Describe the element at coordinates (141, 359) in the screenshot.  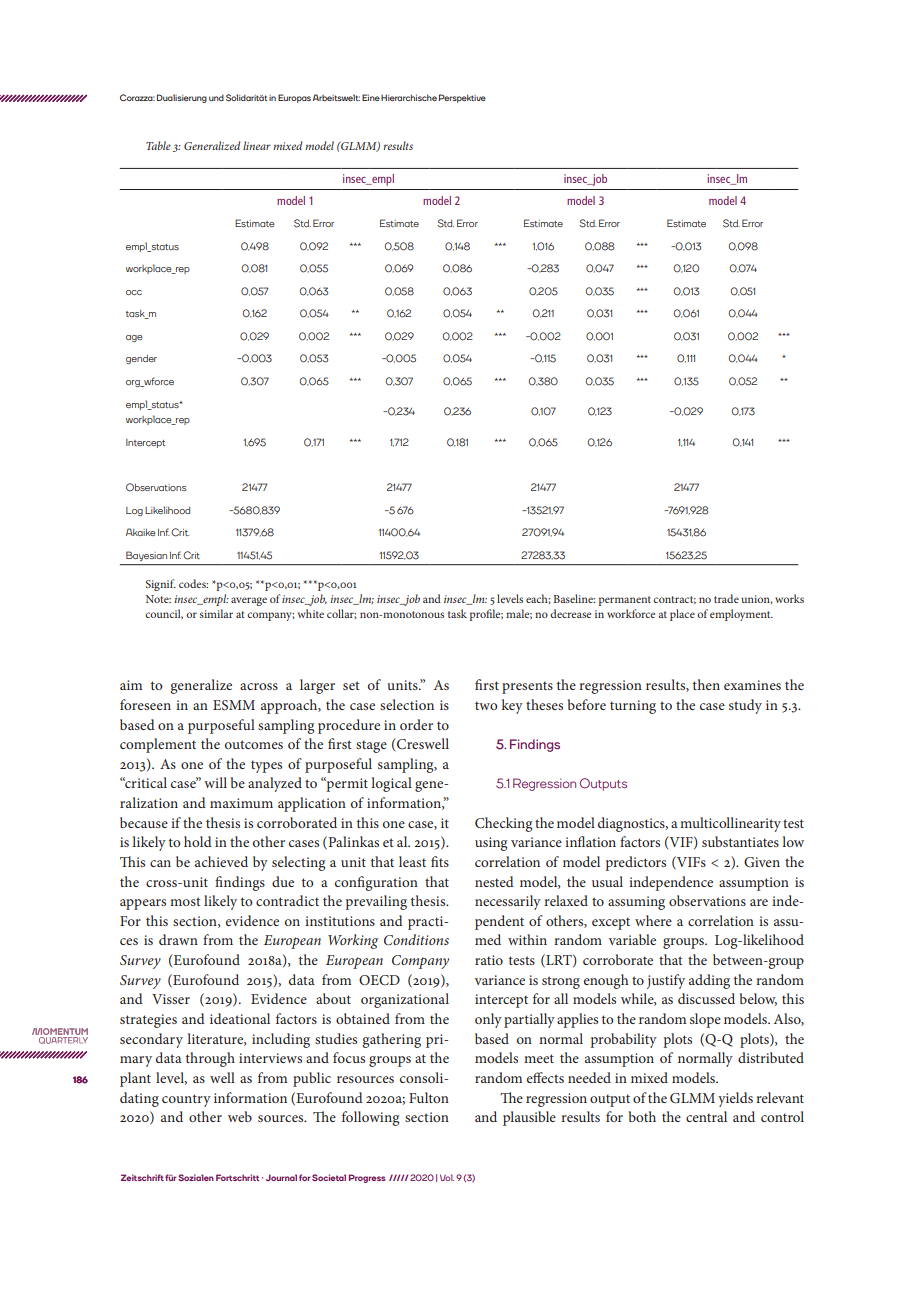
I see `gender` at that location.
